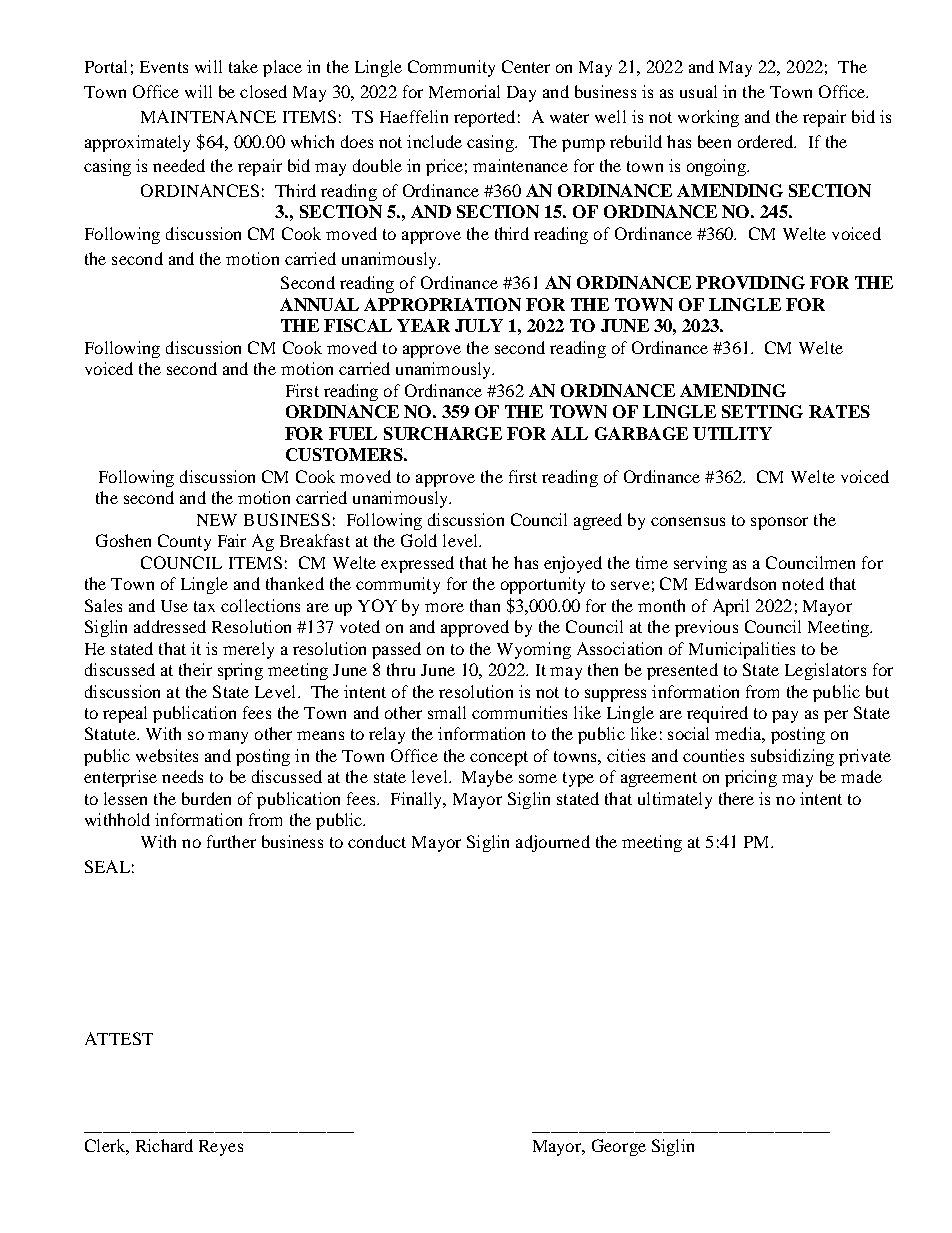  What do you see at coordinates (204, 606) in the image?
I see `tax` at bounding box center [204, 606].
